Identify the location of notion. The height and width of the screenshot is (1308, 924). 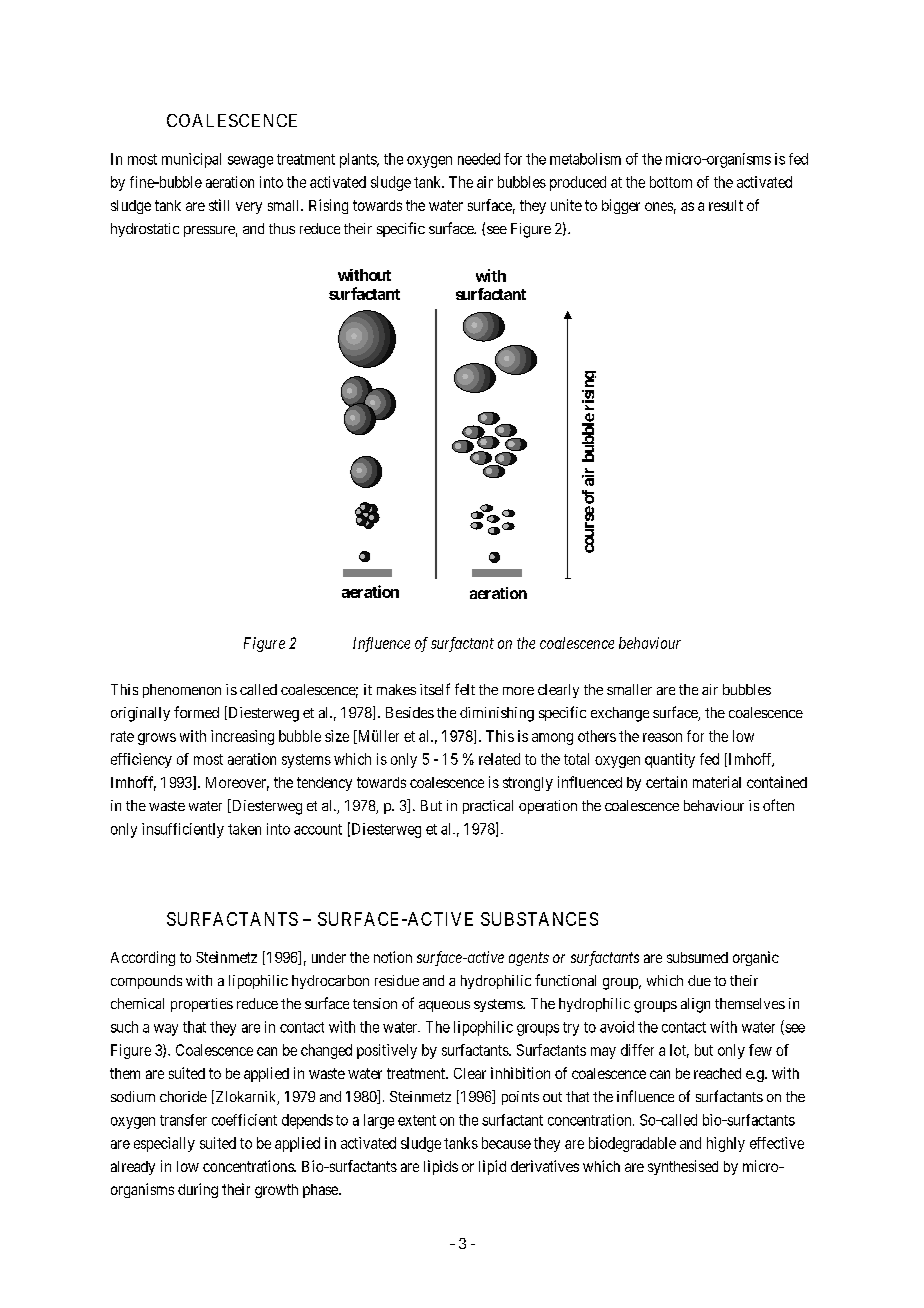
(393, 957).
